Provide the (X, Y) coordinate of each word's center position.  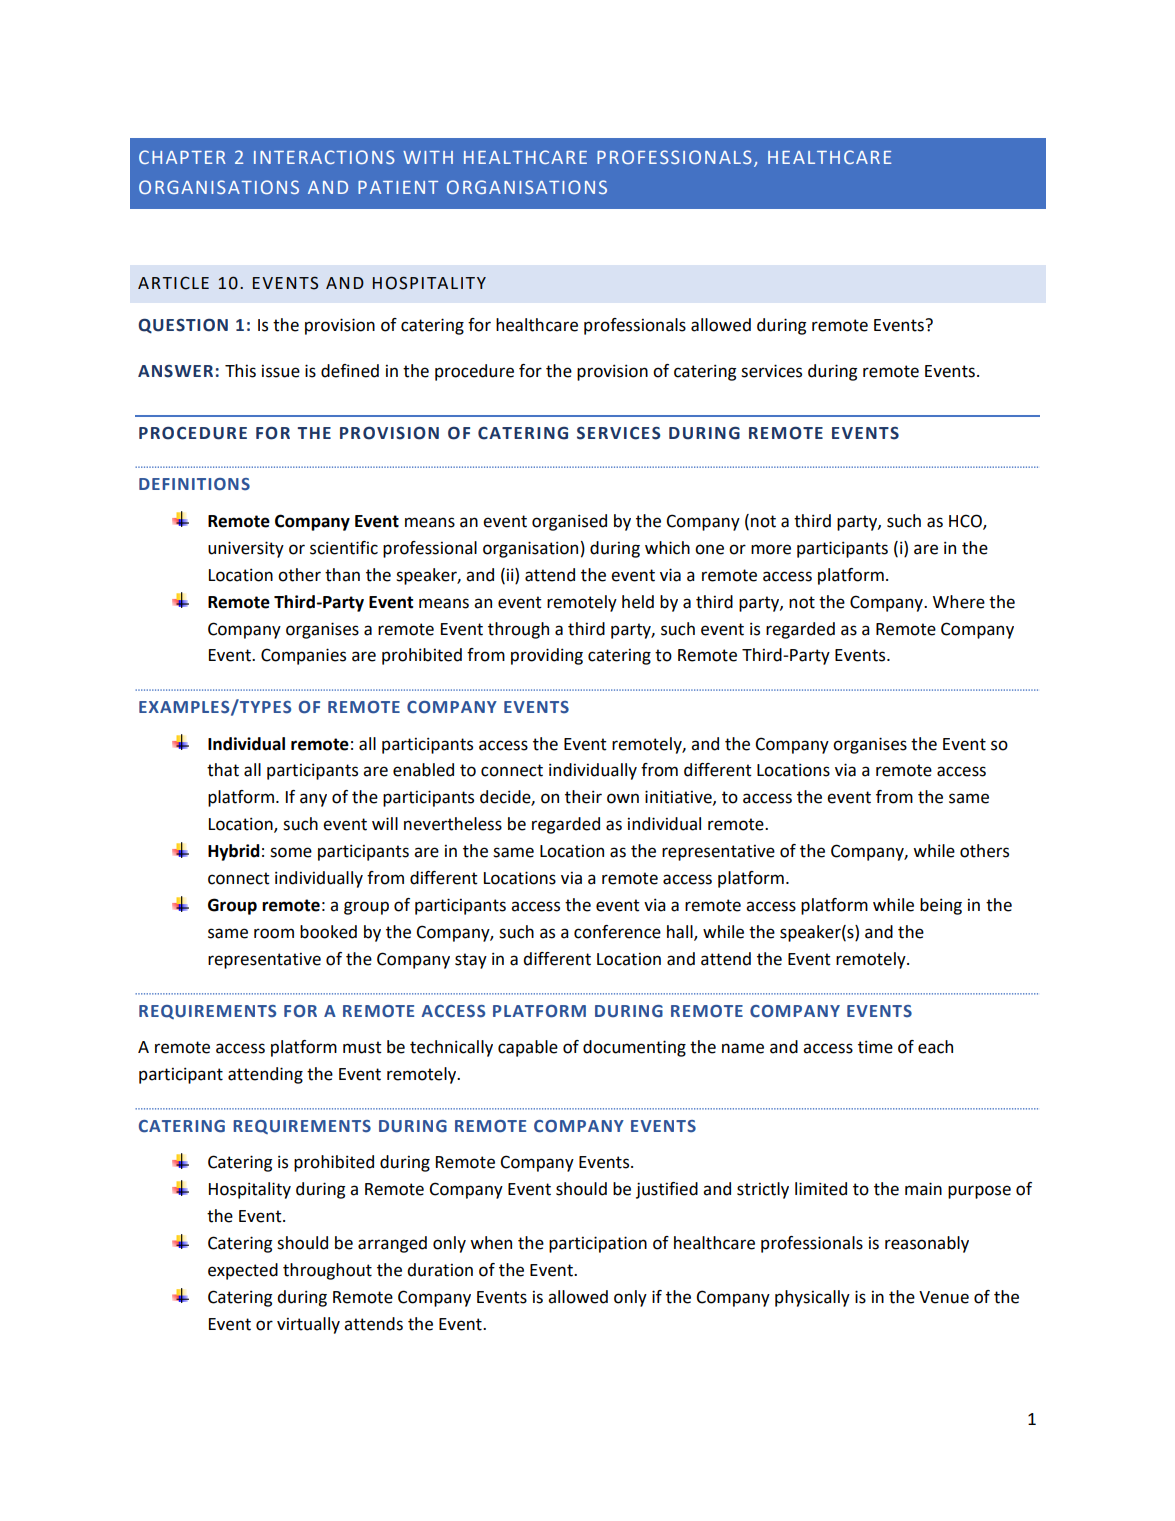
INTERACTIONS (324, 157)
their (583, 797)
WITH (428, 157)
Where (959, 602)
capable (528, 1048)
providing (547, 656)
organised (569, 522)
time (875, 1047)
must (362, 1047)
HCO (966, 521)
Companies (303, 656)
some (291, 852)
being (941, 906)
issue (281, 371)
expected (243, 1271)
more (771, 549)
